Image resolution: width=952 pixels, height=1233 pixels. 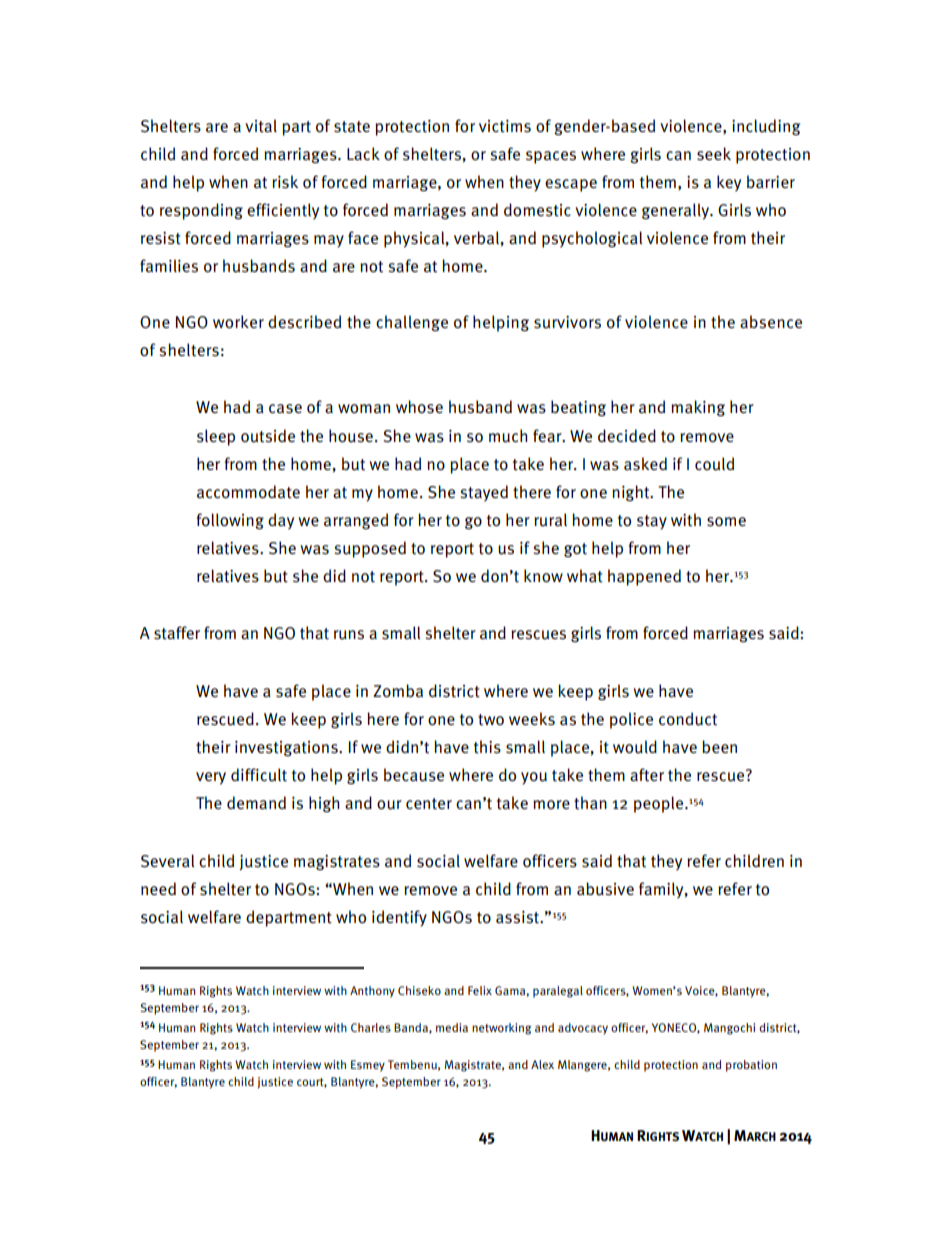 I want to click on happened, so click(x=644, y=577).
